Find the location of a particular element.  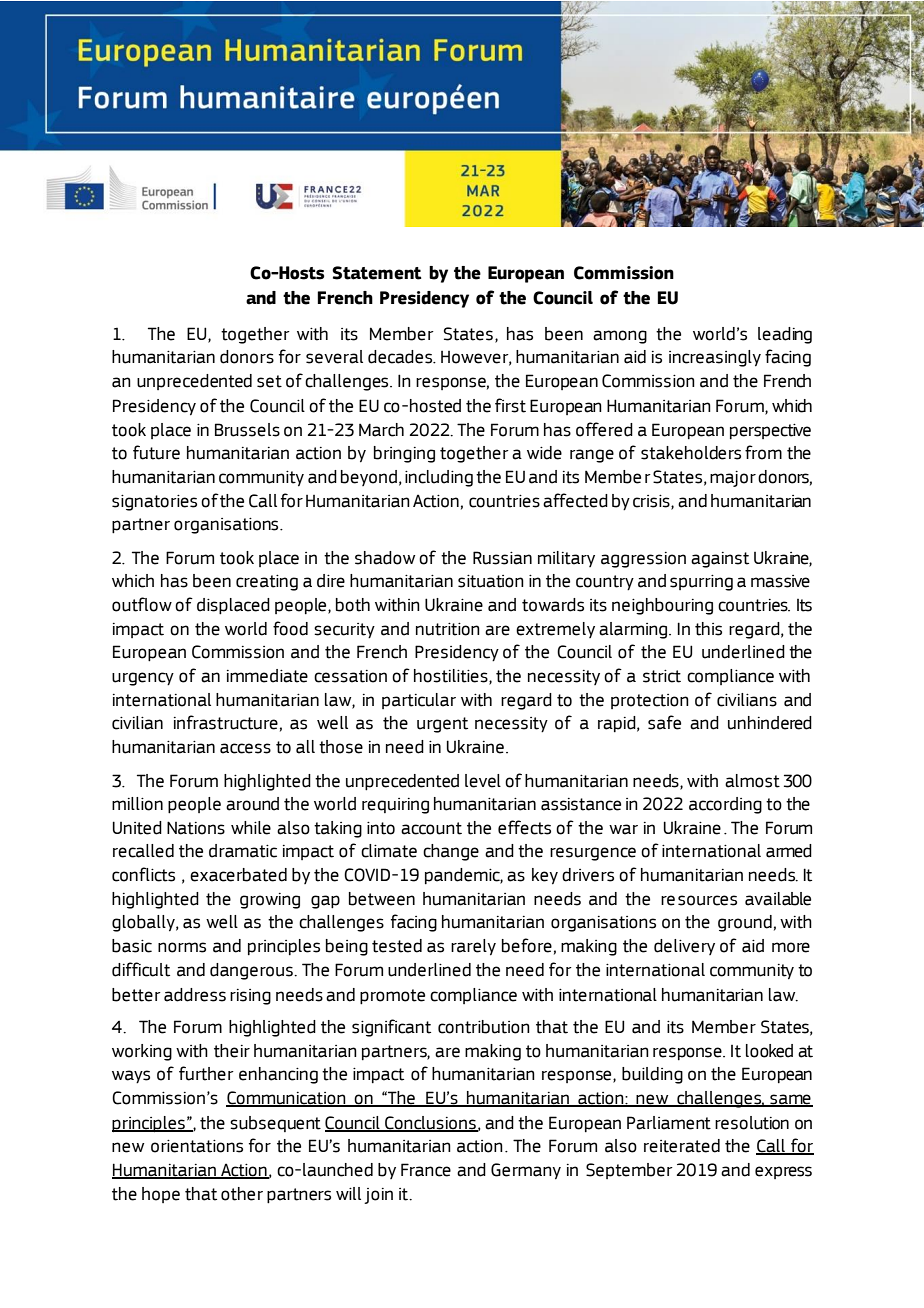

increasingly is located at coordinates (715, 358).
